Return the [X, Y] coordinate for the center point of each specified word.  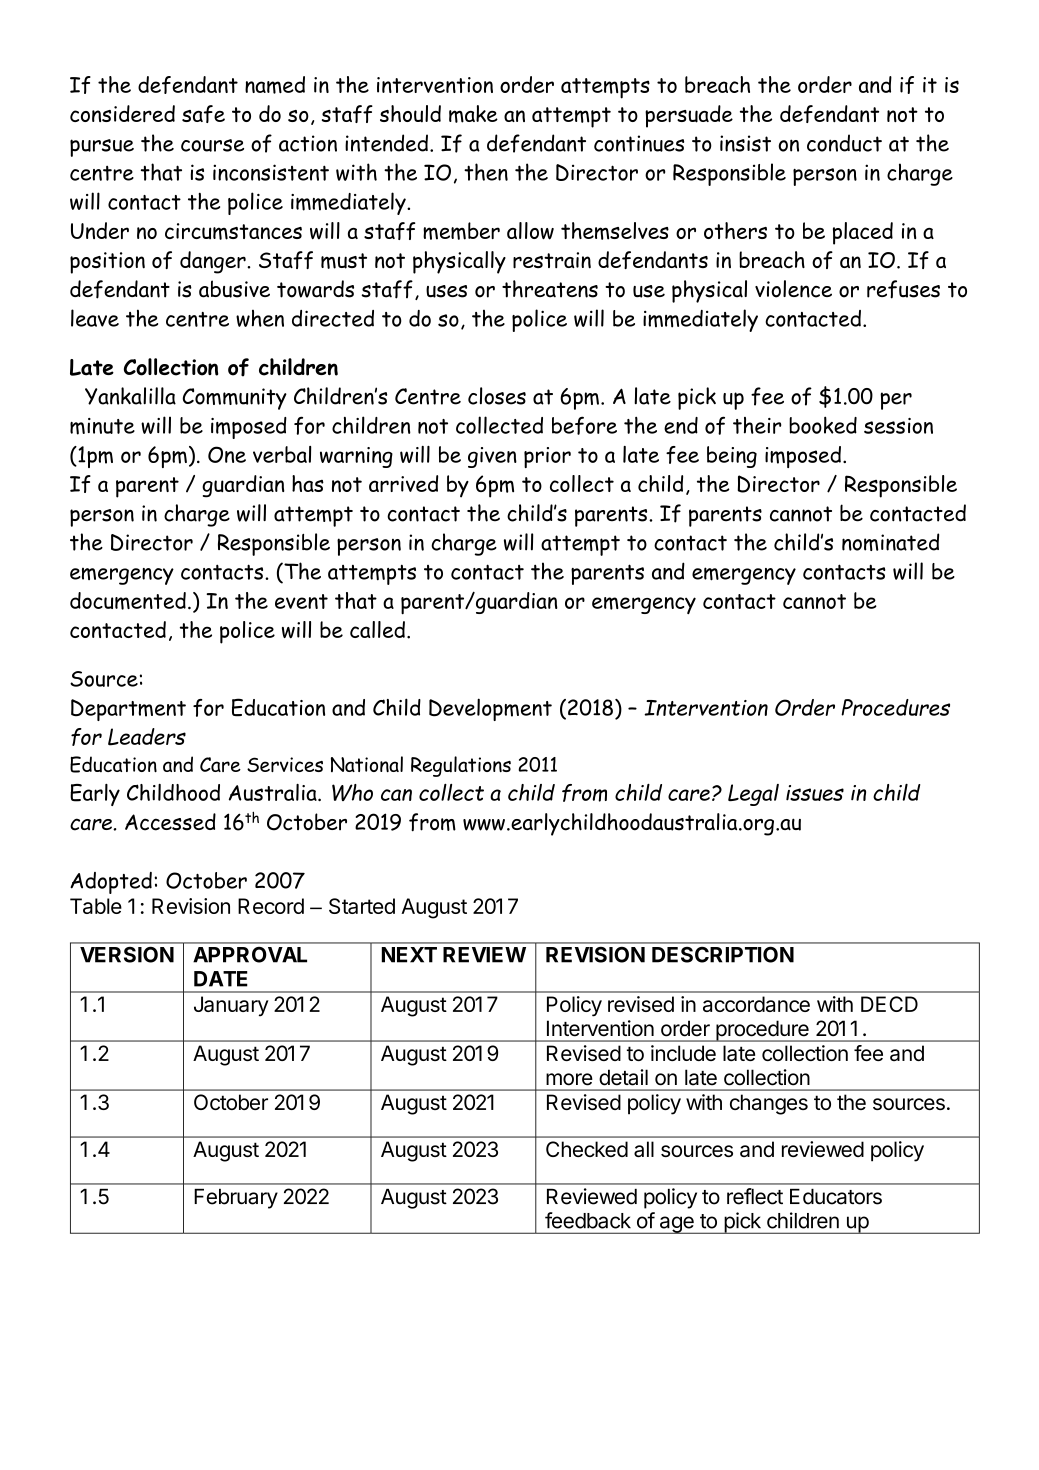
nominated [890, 542]
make [473, 114]
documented [128, 601]
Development [490, 709]
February [236, 1199]
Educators [836, 1197]
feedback [588, 1220]
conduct [844, 143]
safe [203, 114]
